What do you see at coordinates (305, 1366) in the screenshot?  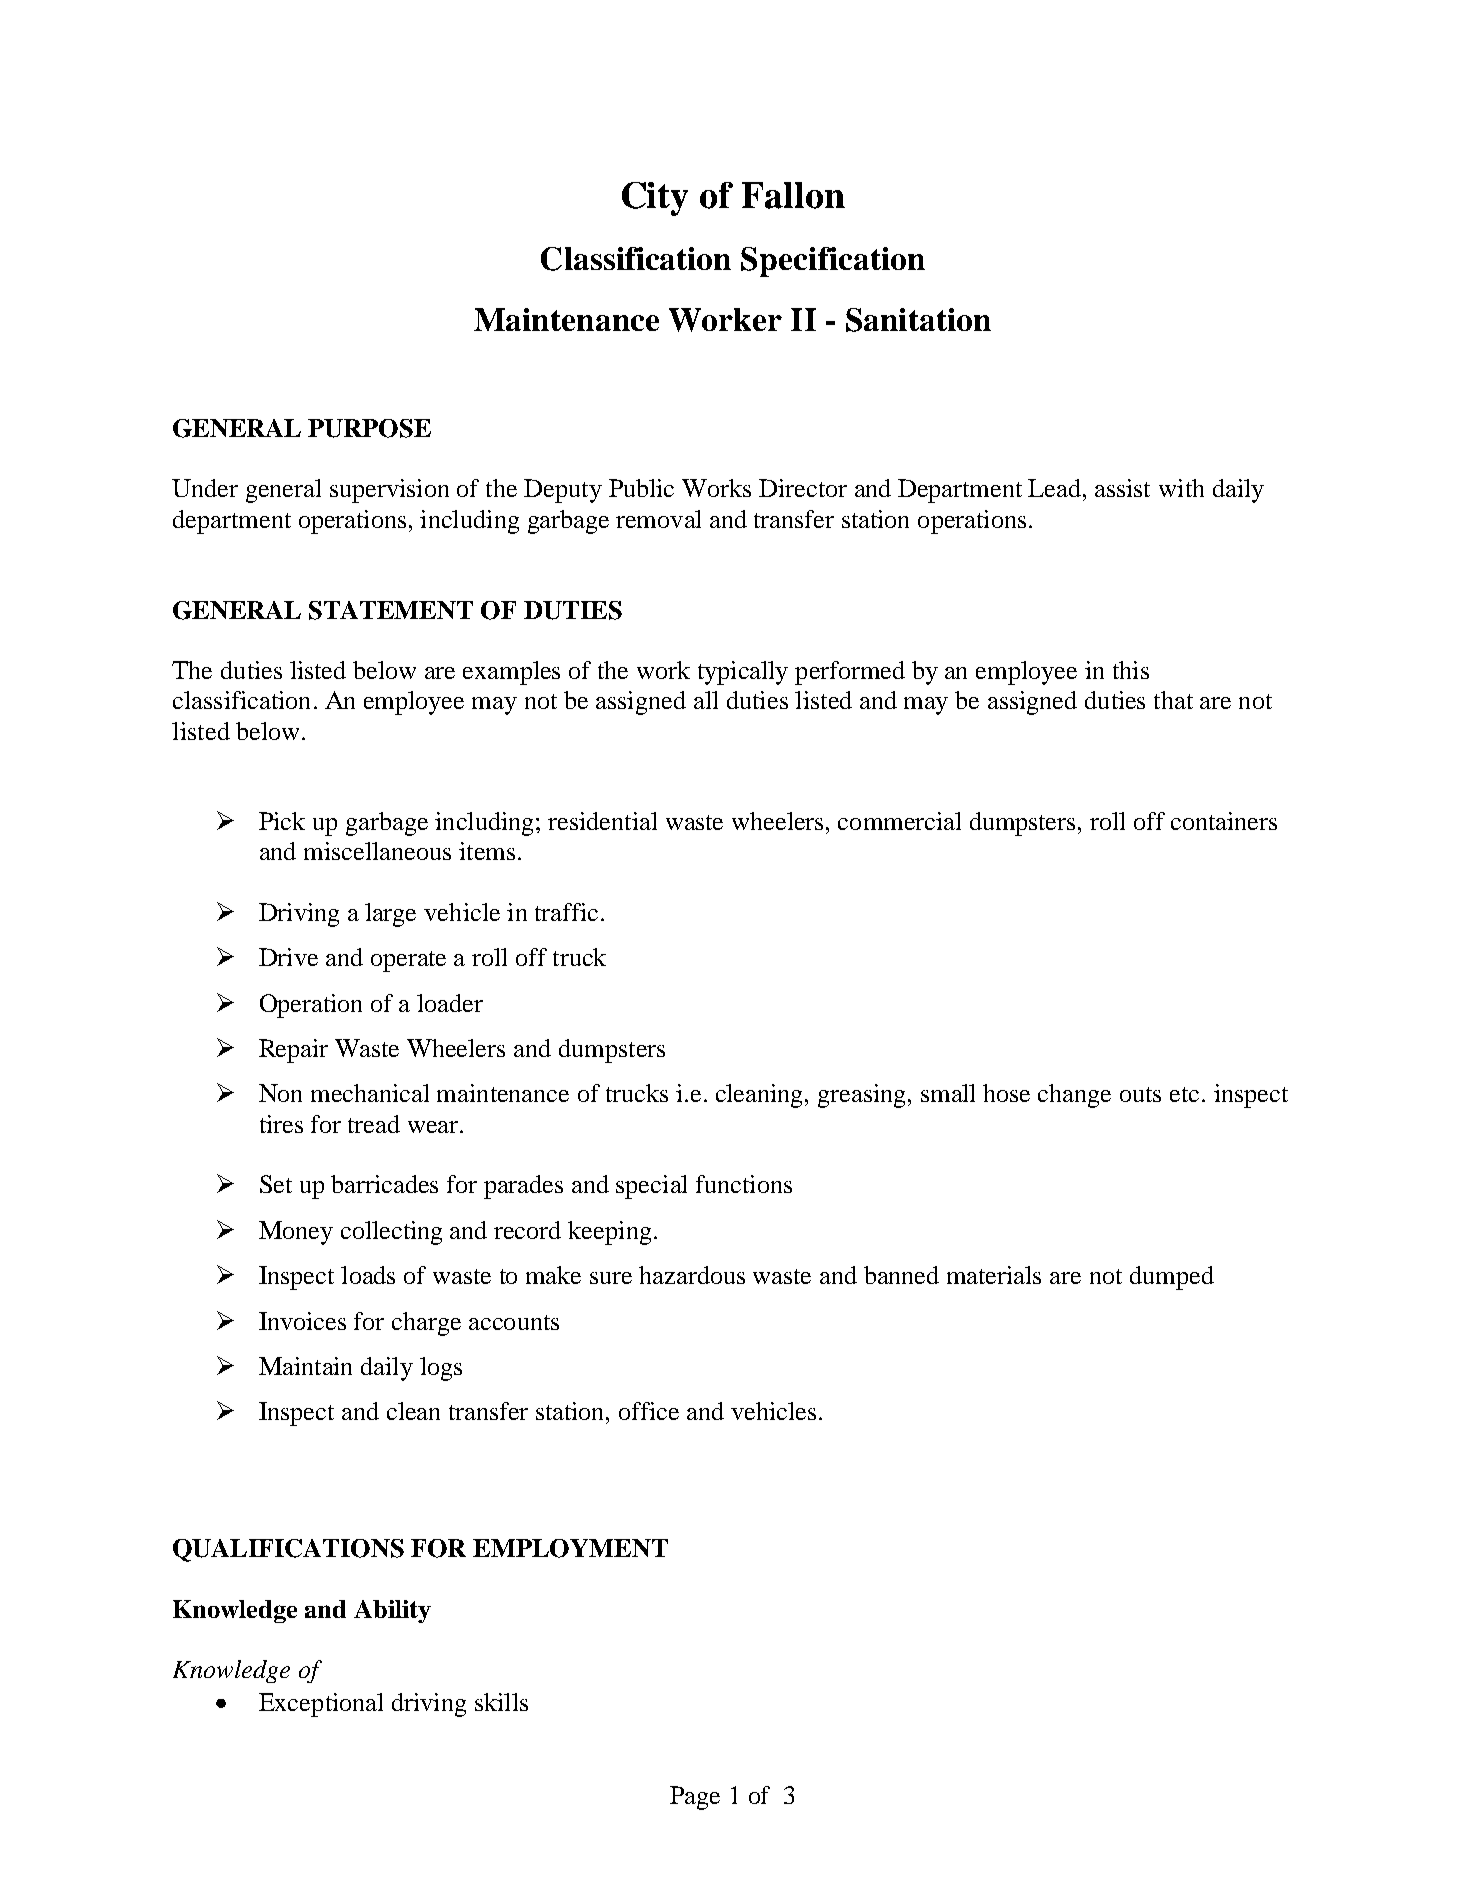 I see `Maintain` at bounding box center [305, 1366].
